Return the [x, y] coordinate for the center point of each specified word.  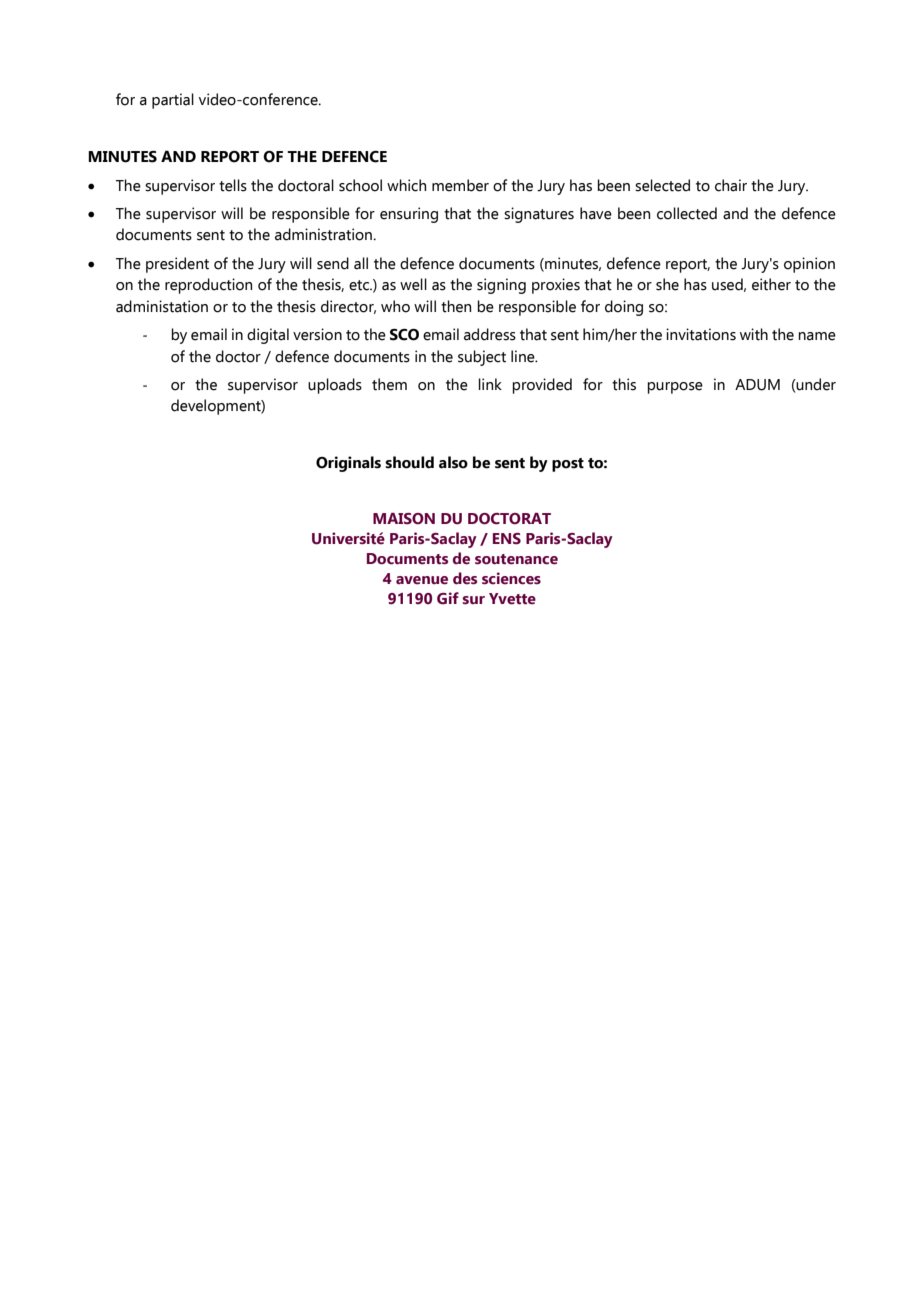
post [568, 465]
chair [731, 185]
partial [173, 101]
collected [687, 213]
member [460, 185]
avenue [422, 580]
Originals [348, 464]
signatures [539, 215]
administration [324, 234]
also [453, 462]
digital [268, 336]
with [754, 334]
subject [482, 358]
